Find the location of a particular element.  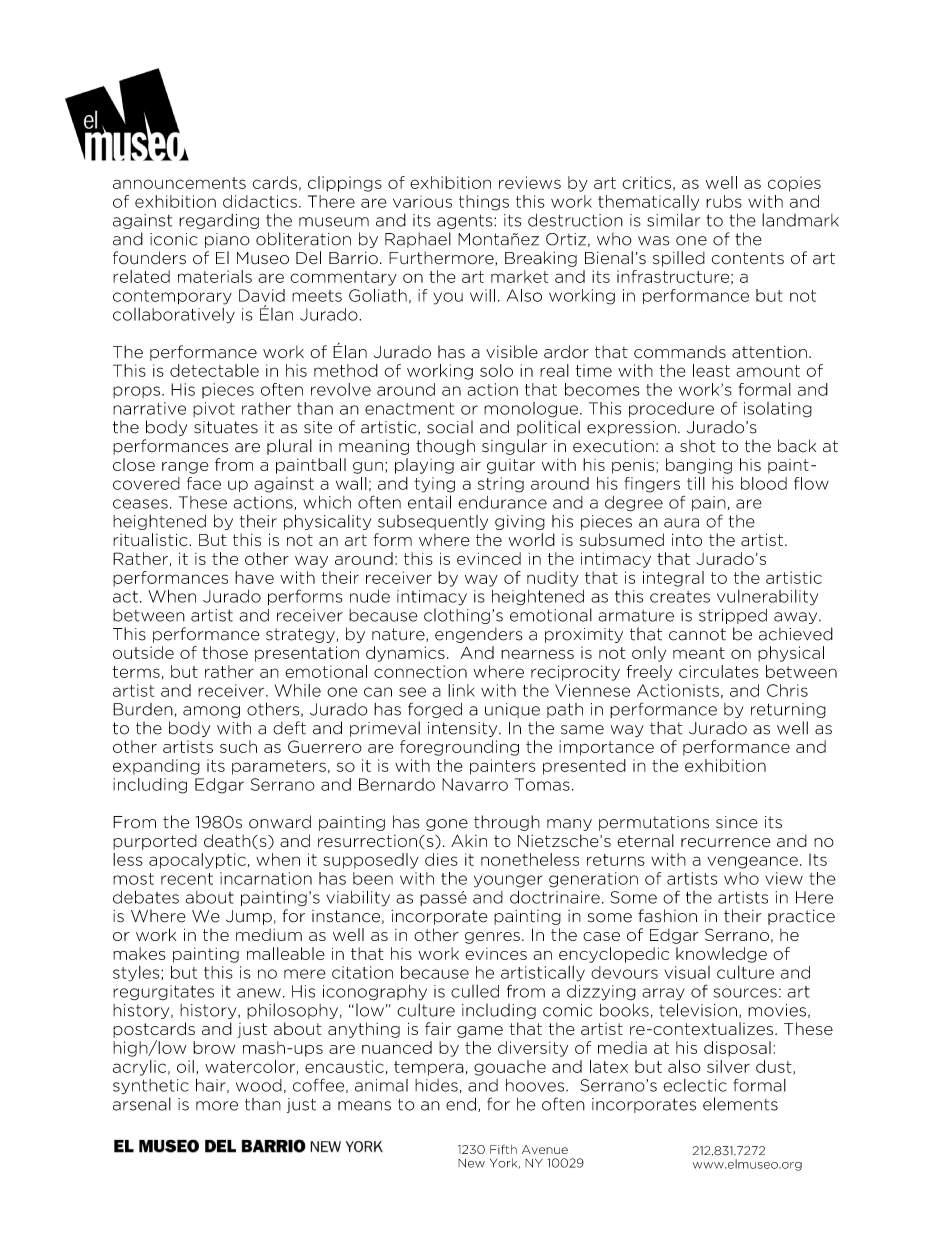

rubs is located at coordinates (724, 201).
